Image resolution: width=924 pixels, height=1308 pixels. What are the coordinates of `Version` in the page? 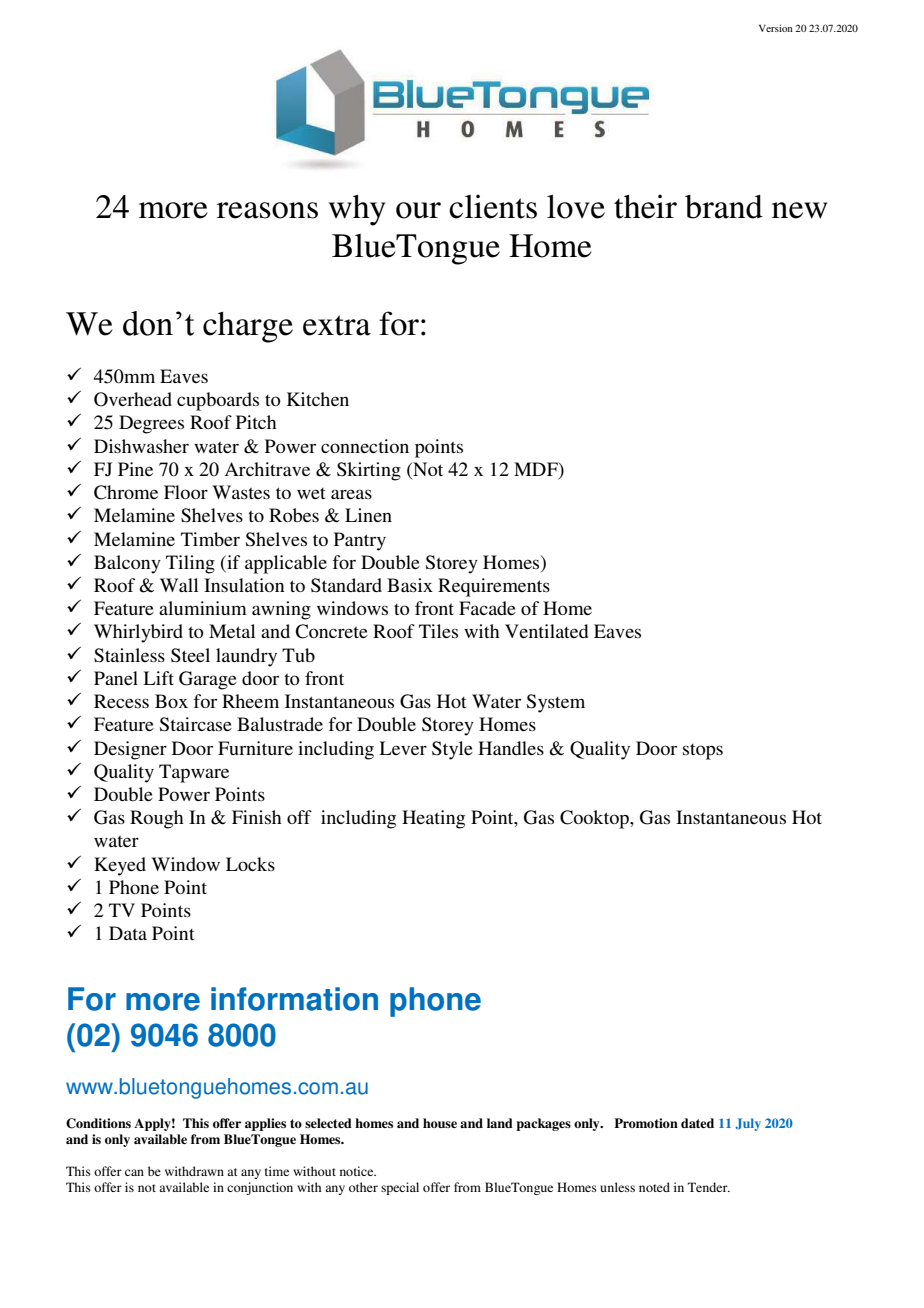 It's located at (776, 28).
